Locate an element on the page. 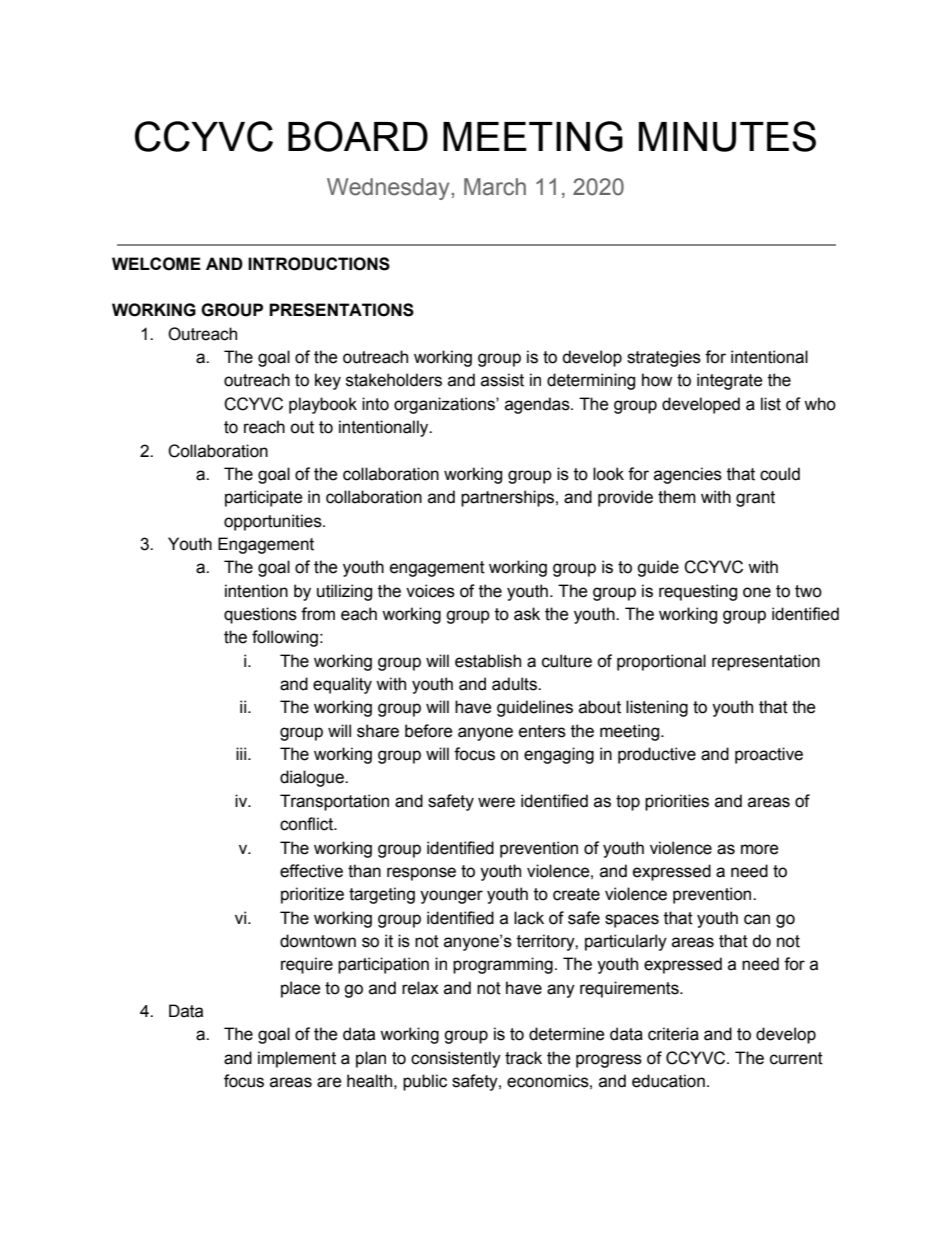 This image has height=1233, width=952. assist is located at coordinates (502, 380).
